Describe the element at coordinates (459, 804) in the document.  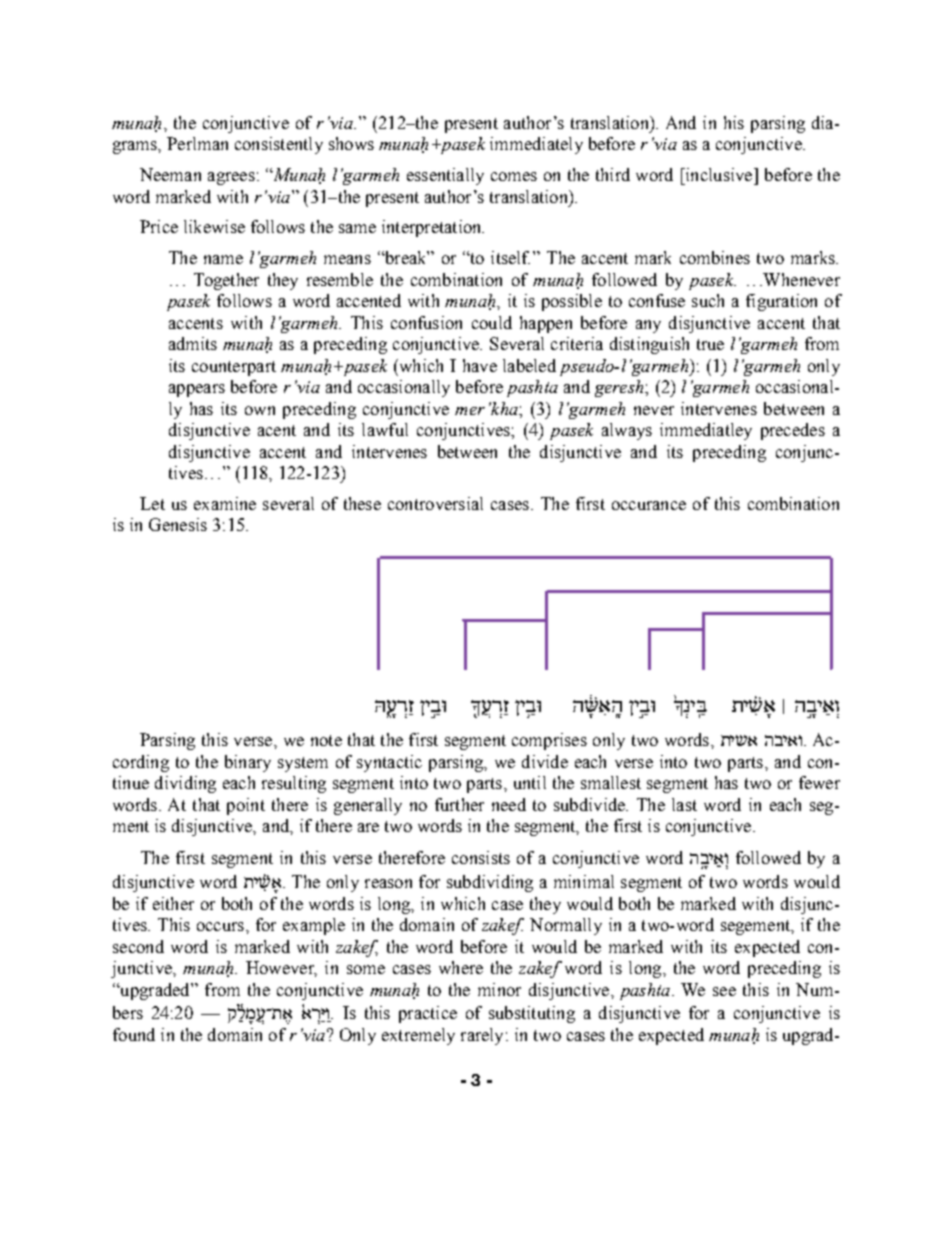
I see `further` at that location.
